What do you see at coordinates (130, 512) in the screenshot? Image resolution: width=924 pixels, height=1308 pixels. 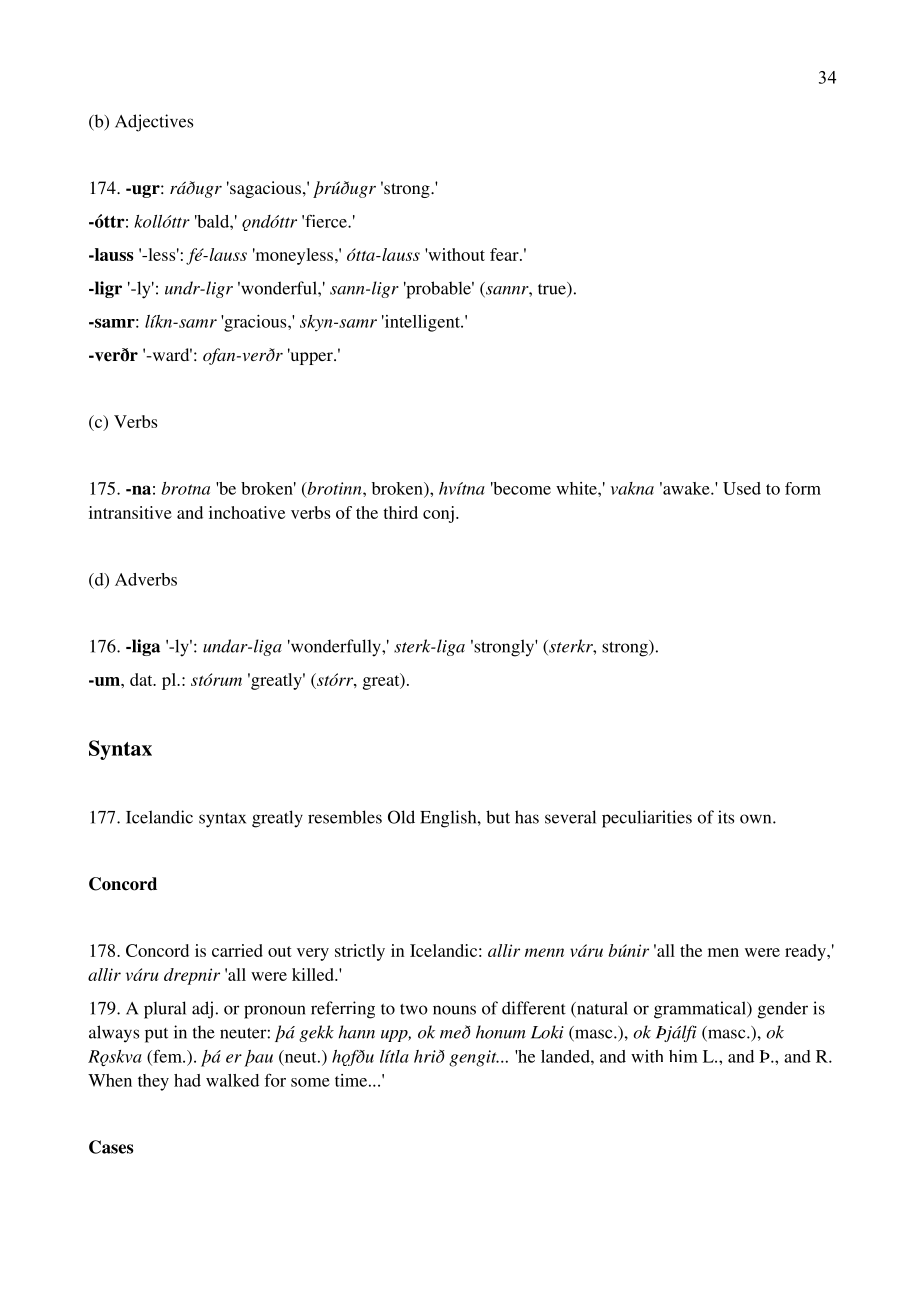 I see `intransitive` at bounding box center [130, 512].
